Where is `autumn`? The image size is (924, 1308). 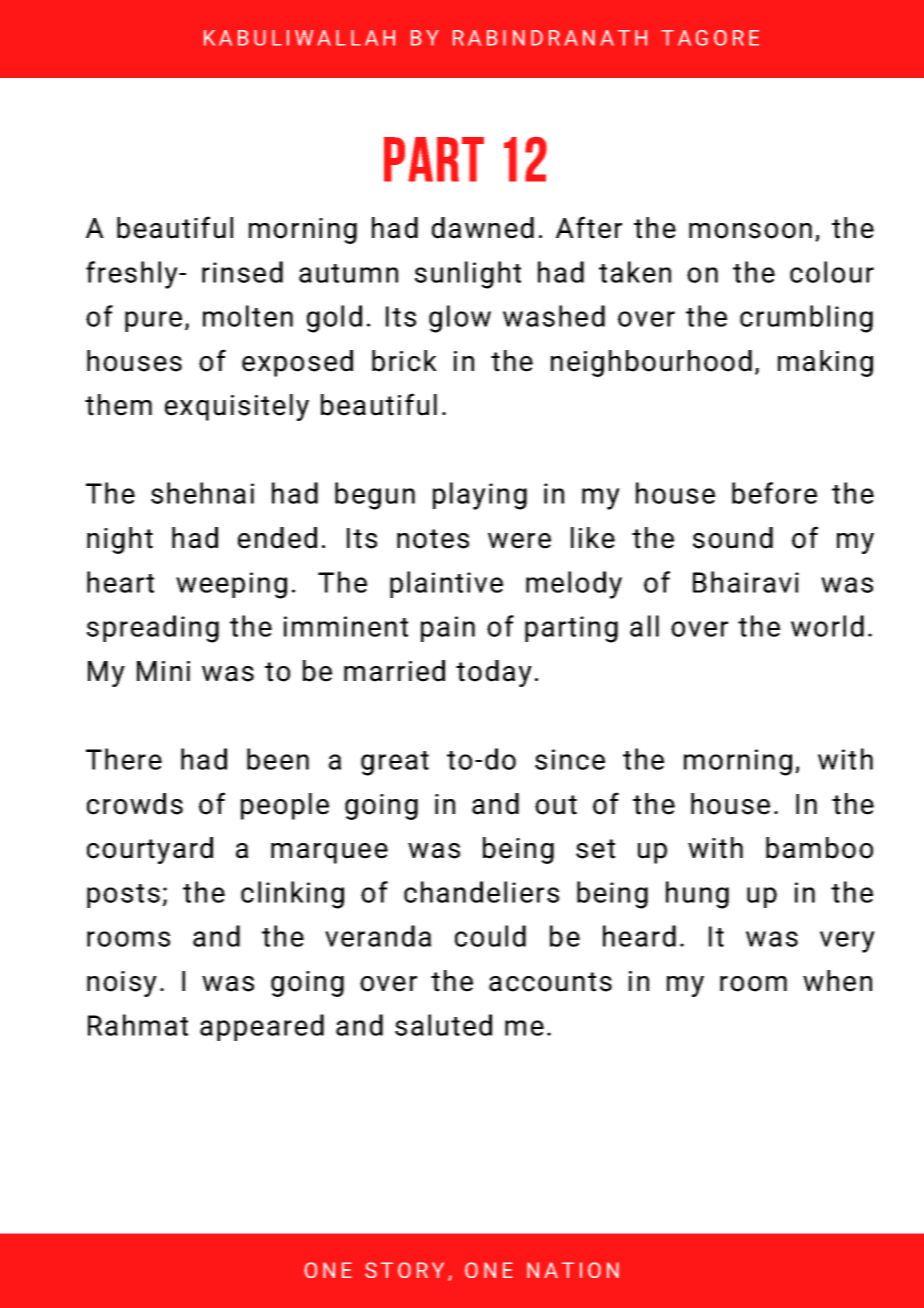
autumn is located at coordinates (348, 273).
